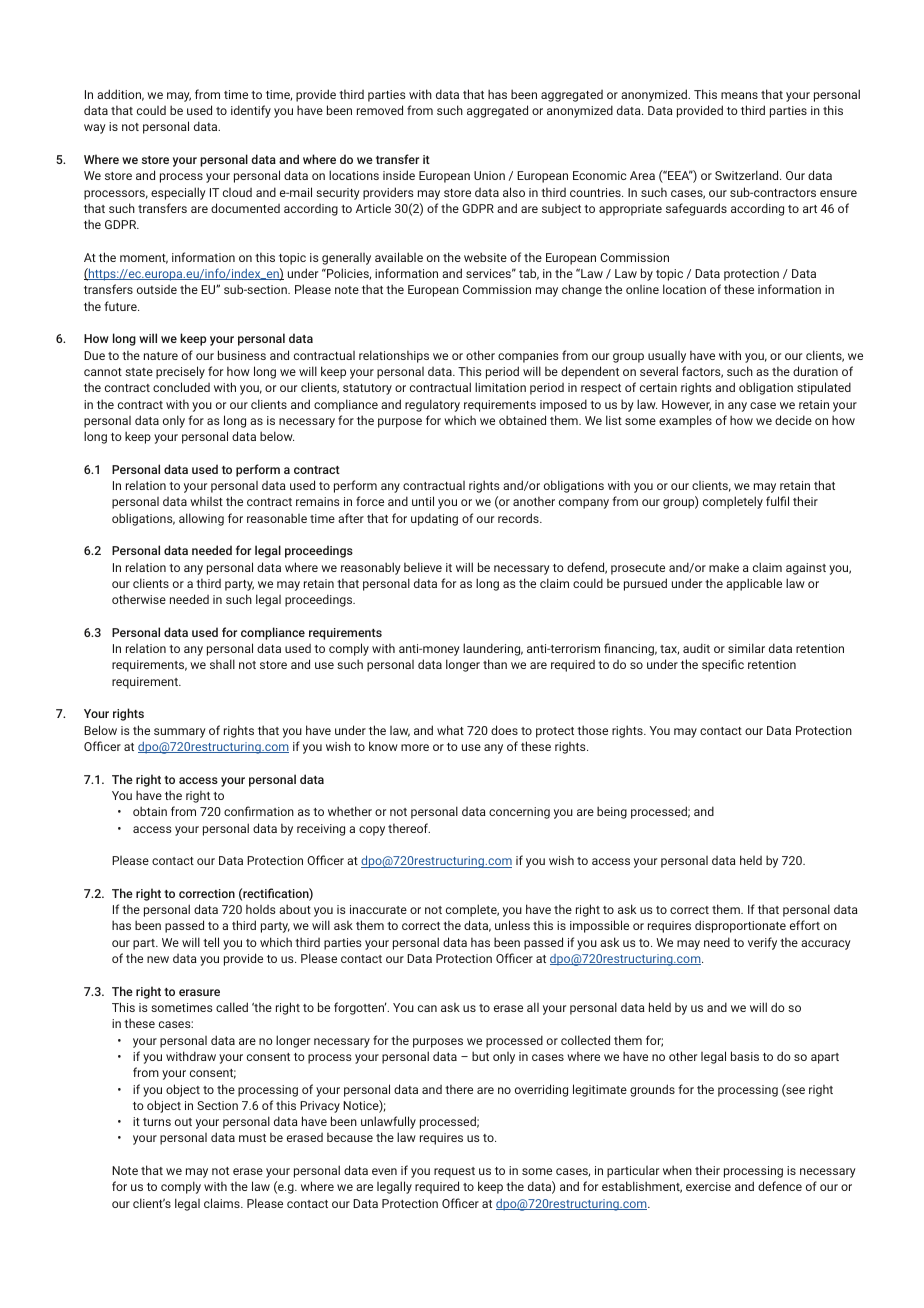  What do you see at coordinates (739, 95) in the document?
I see `means` at bounding box center [739, 95].
